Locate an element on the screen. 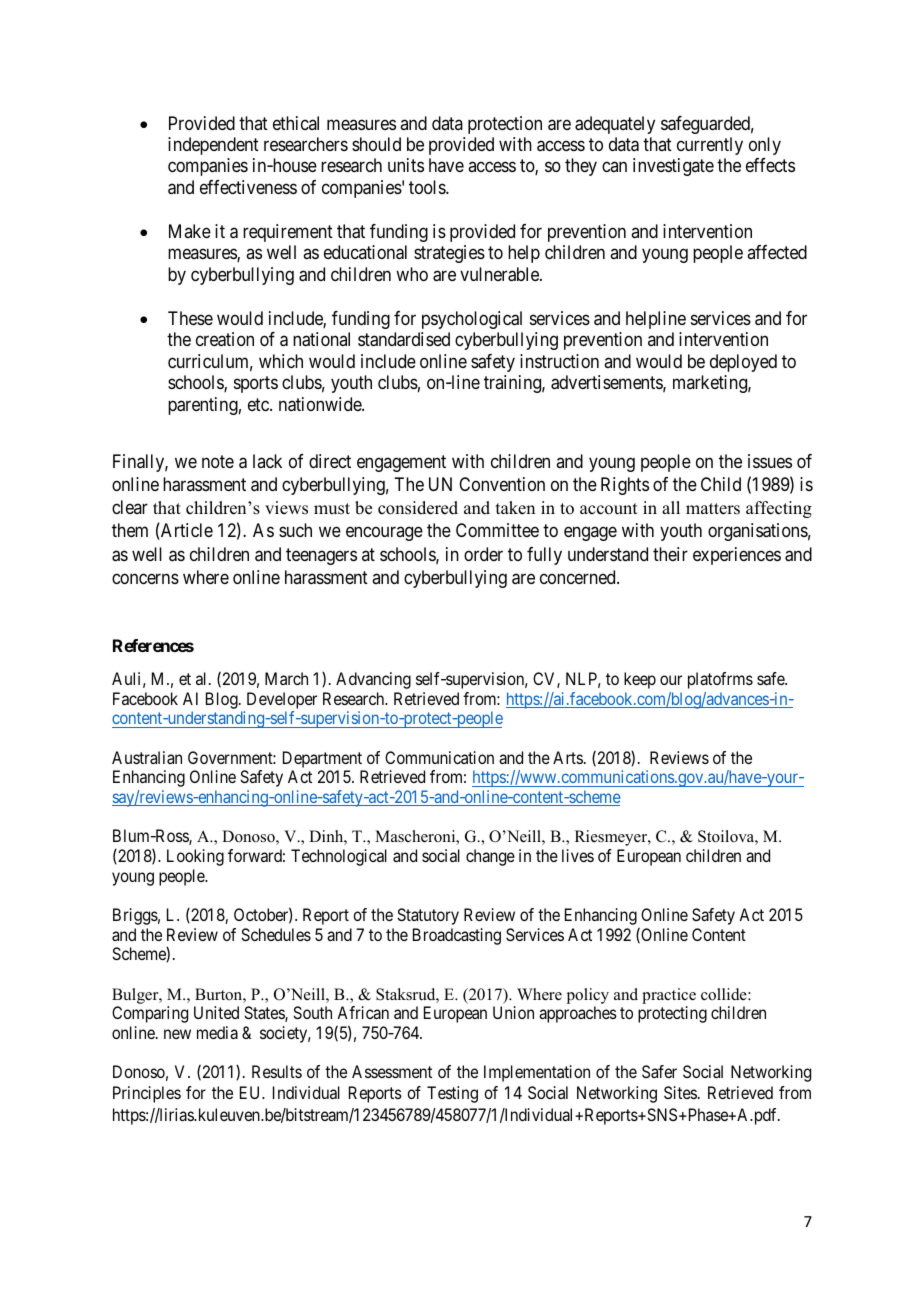  lives is located at coordinates (578, 855).
